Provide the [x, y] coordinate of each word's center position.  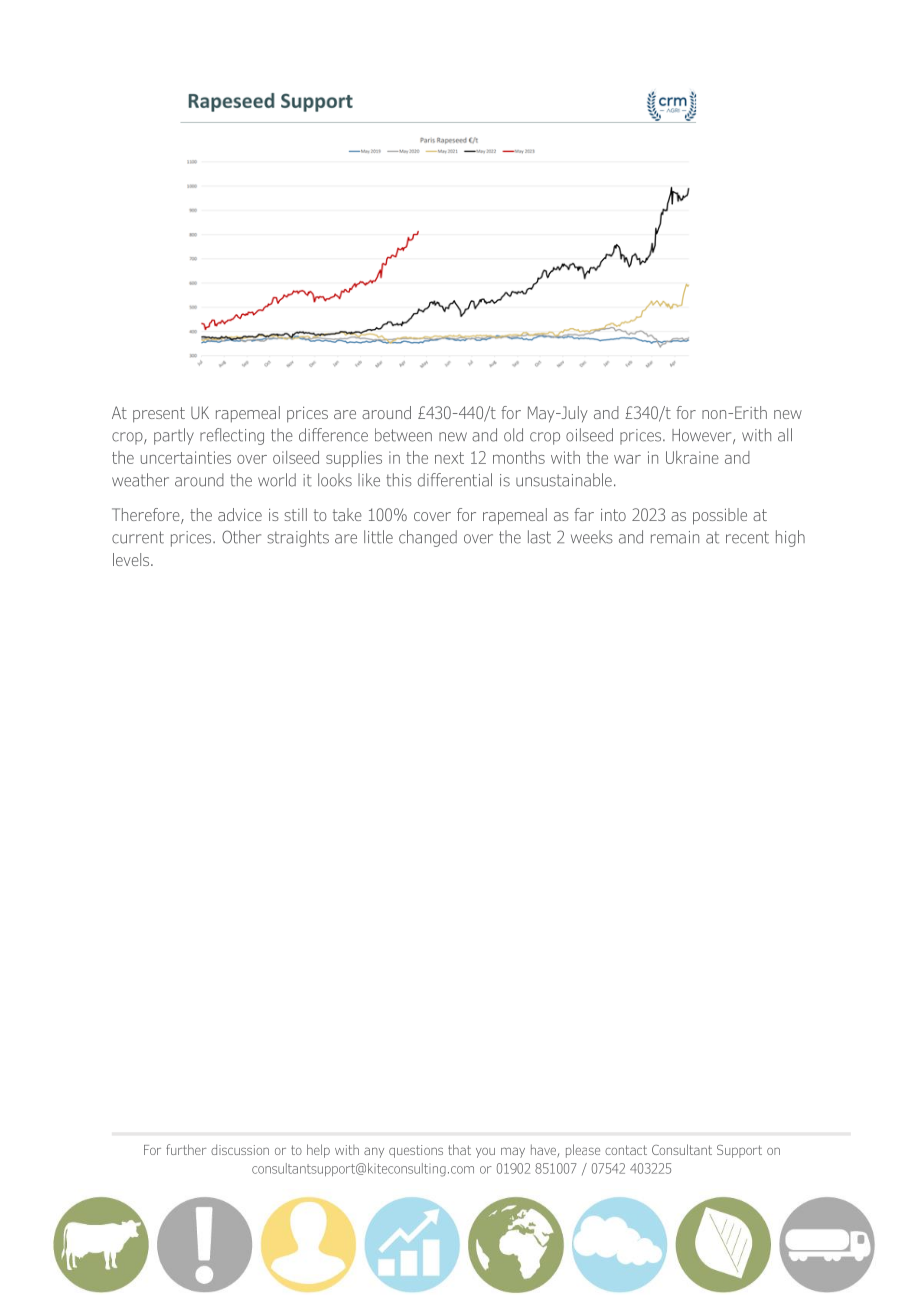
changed [428, 538]
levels [132, 559]
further [186, 1149]
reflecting [232, 436]
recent [747, 537]
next [449, 458]
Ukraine [692, 457]
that [459, 1149]
